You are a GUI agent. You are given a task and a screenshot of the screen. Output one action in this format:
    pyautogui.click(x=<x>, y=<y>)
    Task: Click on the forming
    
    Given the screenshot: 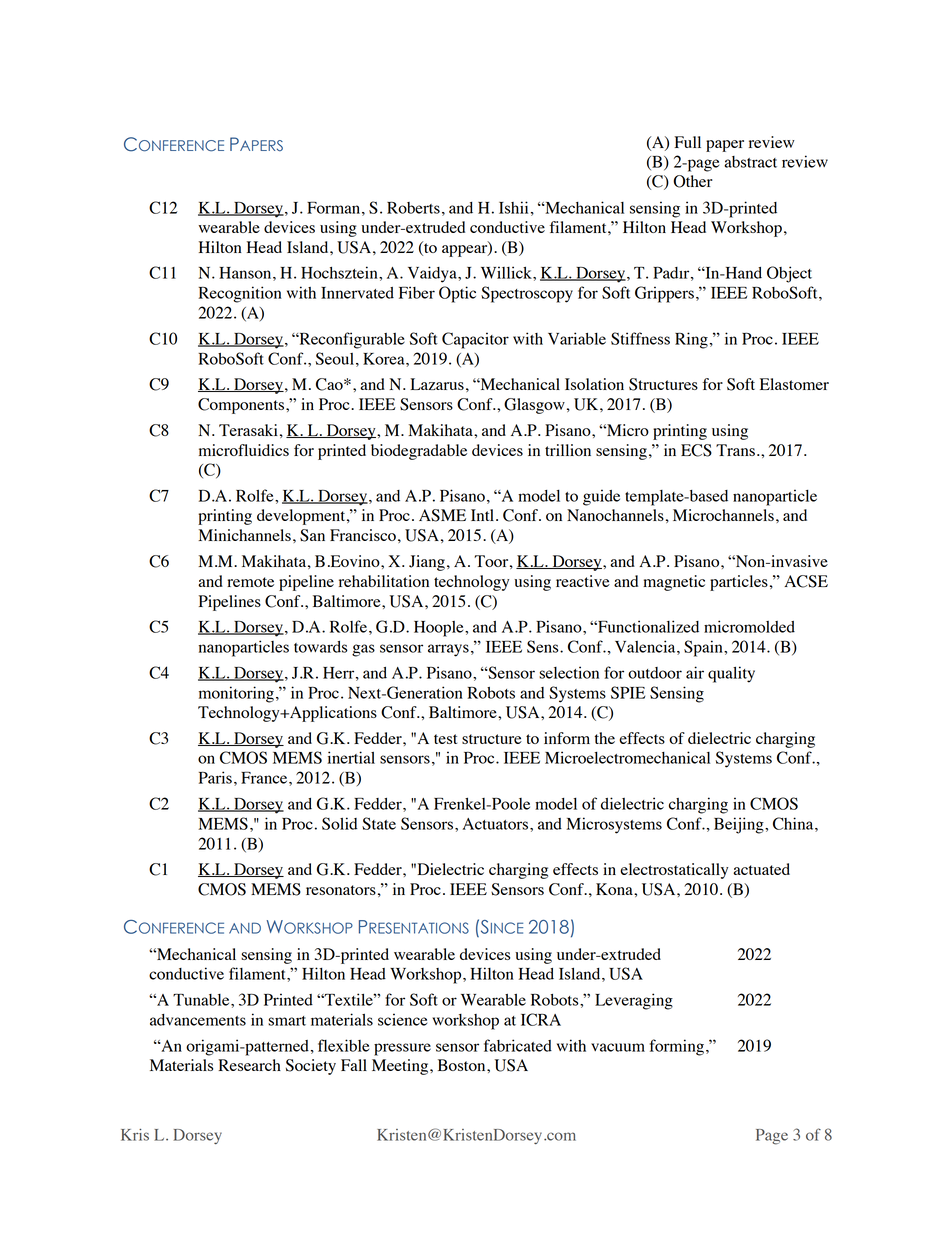 What is the action you would take?
    pyautogui.click(x=677, y=1047)
